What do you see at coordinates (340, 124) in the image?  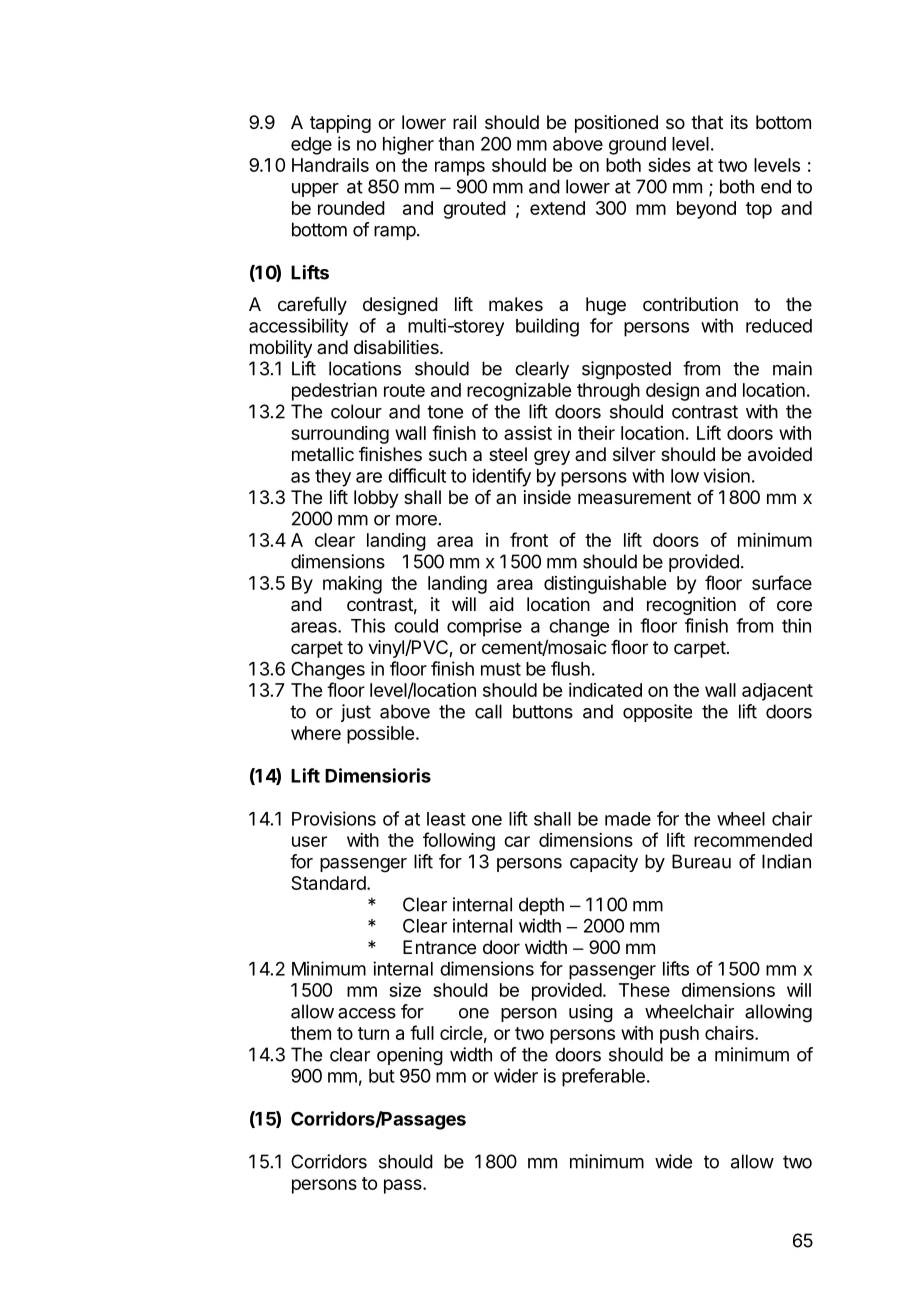 I see `tapping` at bounding box center [340, 124].
